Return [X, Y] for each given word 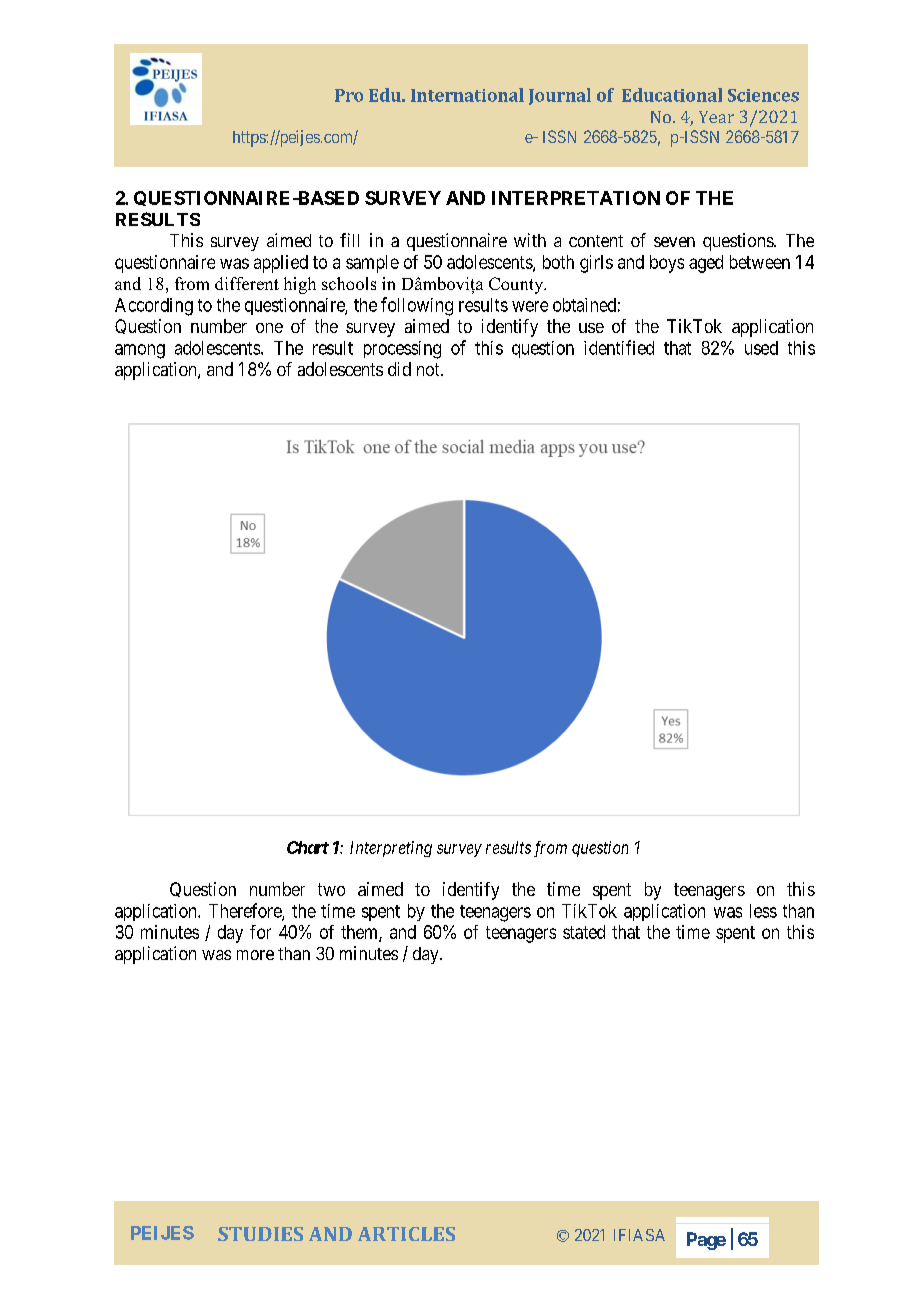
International [467, 95]
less [763, 911]
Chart [308, 847]
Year [716, 117]
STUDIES [260, 1234]
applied [281, 264]
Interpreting [391, 849]
